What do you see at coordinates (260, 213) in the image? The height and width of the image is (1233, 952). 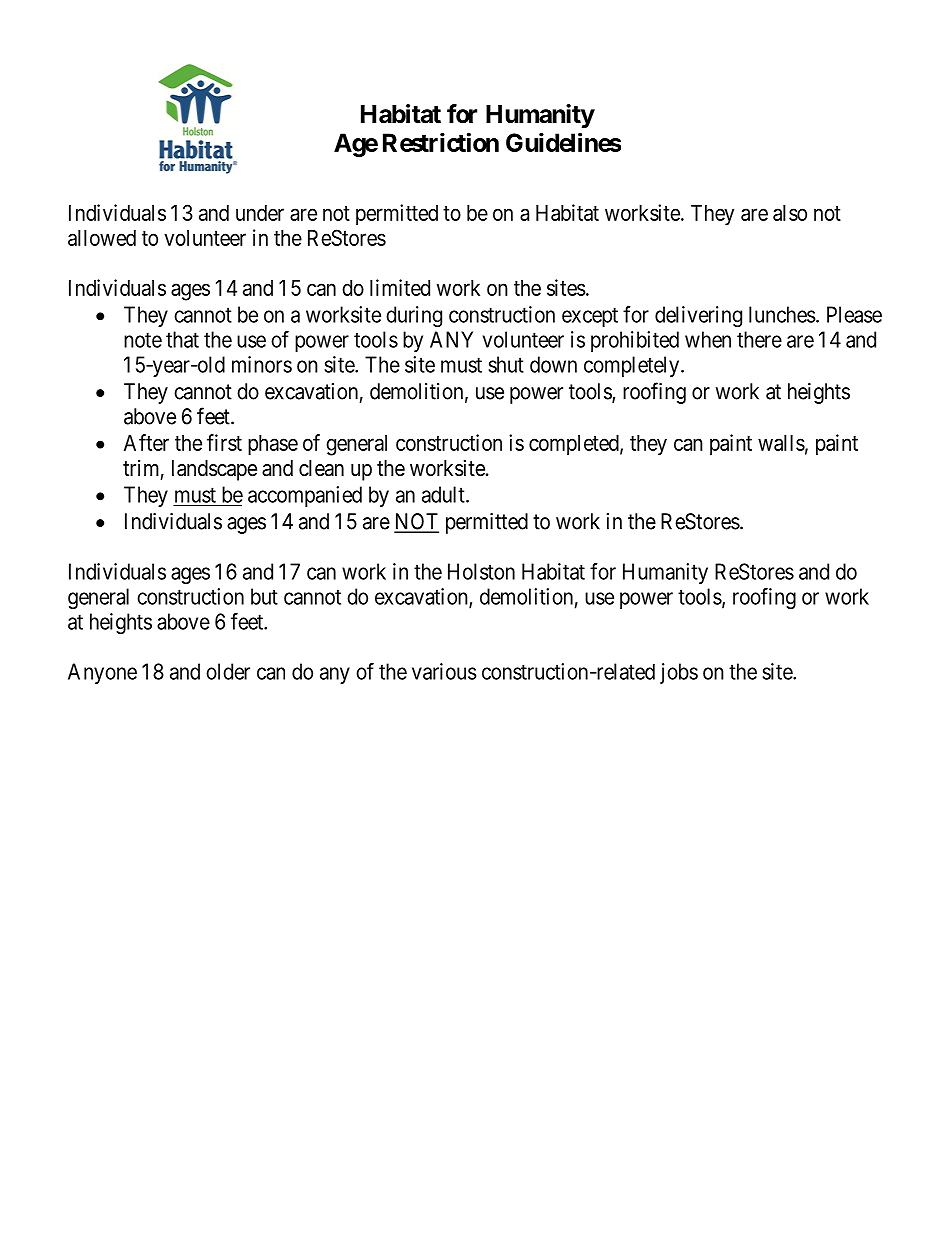 I see `under` at bounding box center [260, 213].
